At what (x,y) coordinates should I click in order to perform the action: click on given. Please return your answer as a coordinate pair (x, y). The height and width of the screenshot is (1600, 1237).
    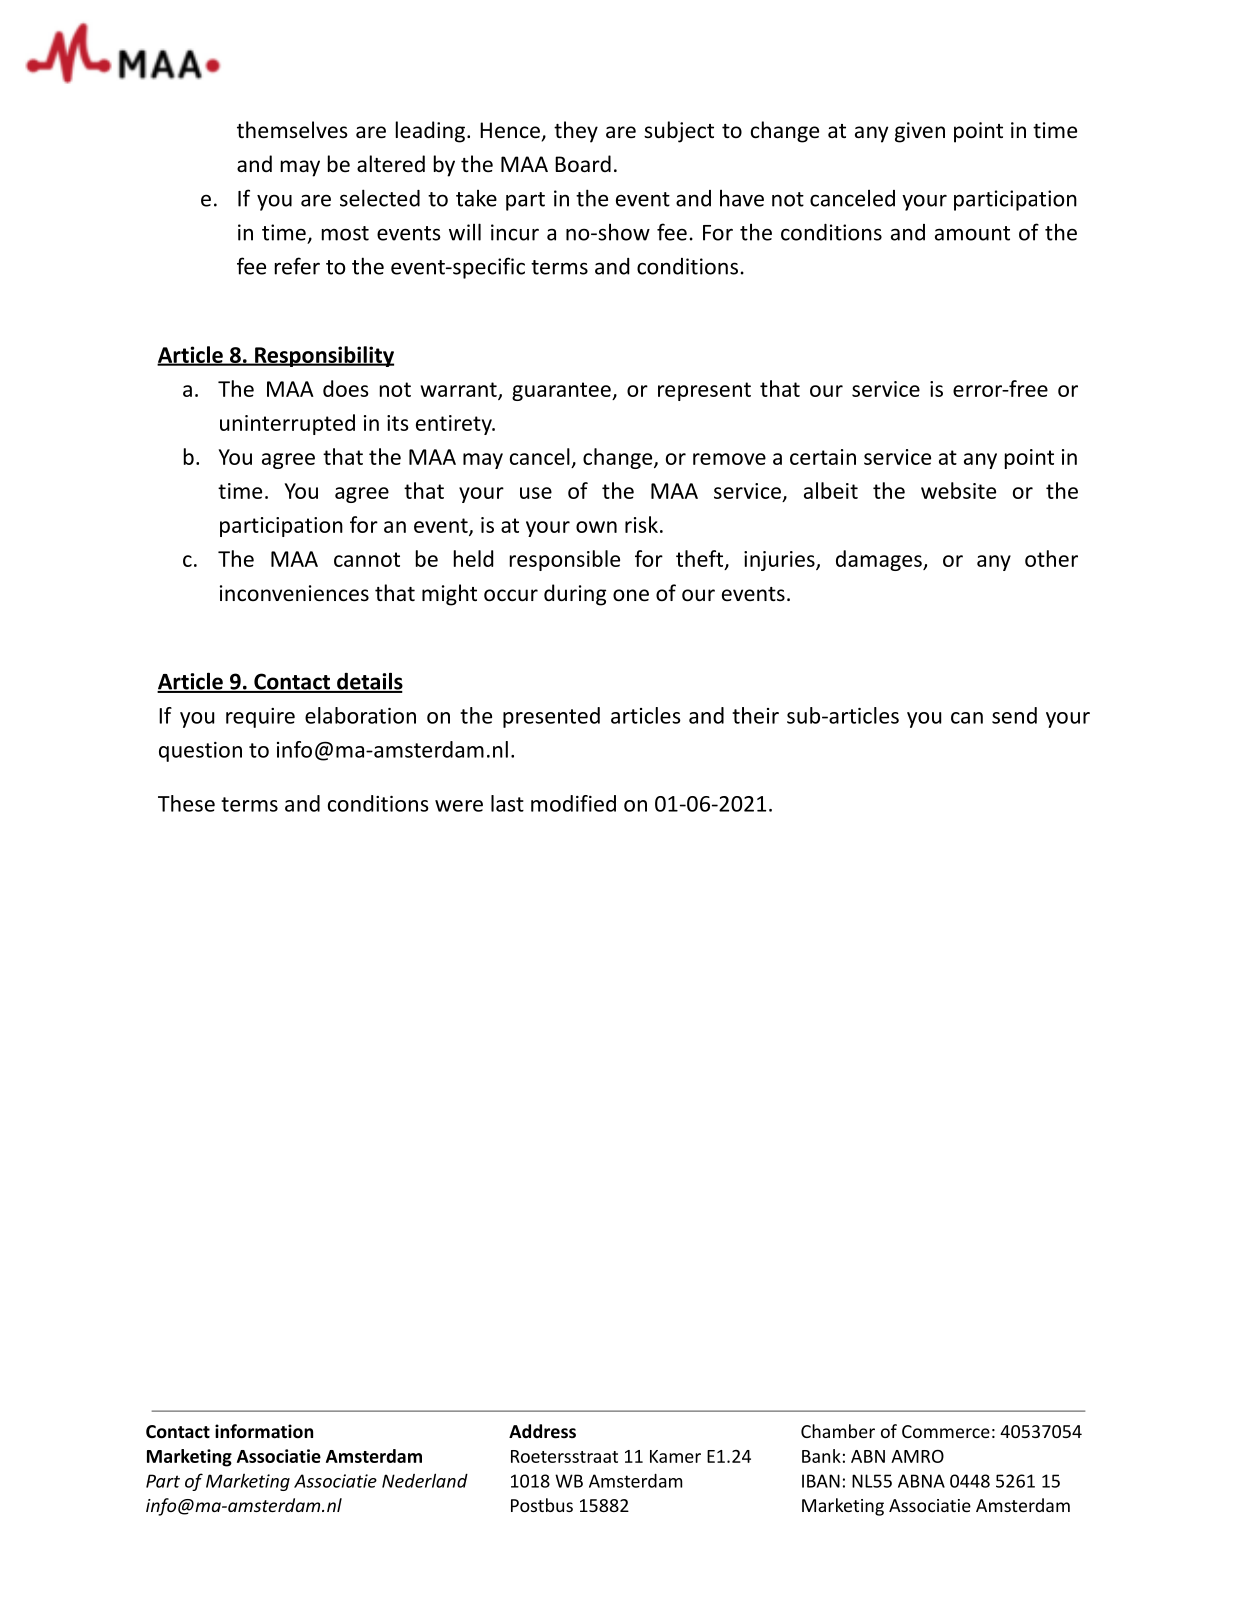
    Looking at the image, I should click on (920, 132).
